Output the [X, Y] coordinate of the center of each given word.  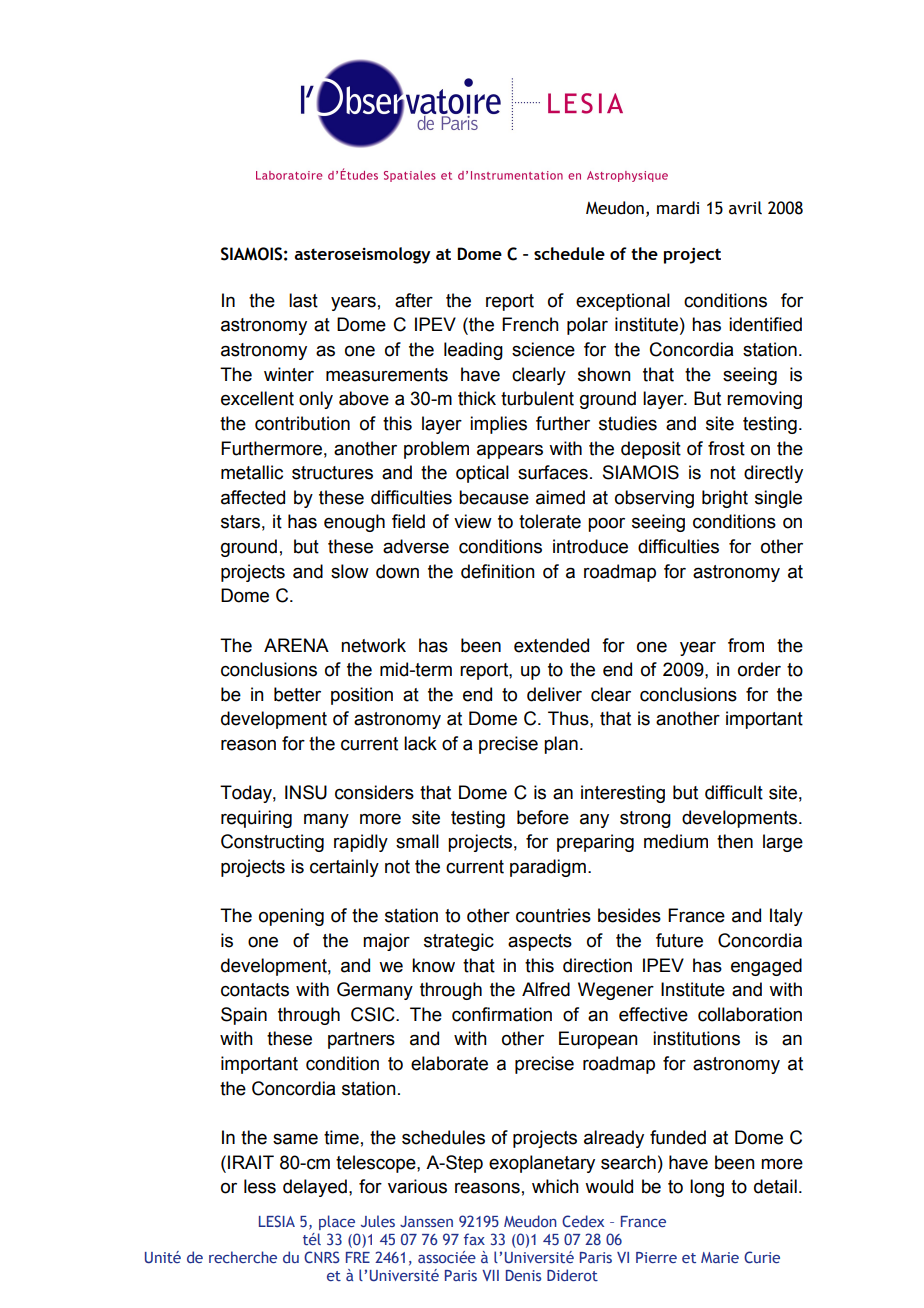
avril [745, 208]
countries [553, 915]
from [746, 645]
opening [291, 917]
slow [350, 571]
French [530, 324]
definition [498, 571]
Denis [523, 1275]
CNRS [322, 1257]
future [679, 940]
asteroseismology [362, 255]
